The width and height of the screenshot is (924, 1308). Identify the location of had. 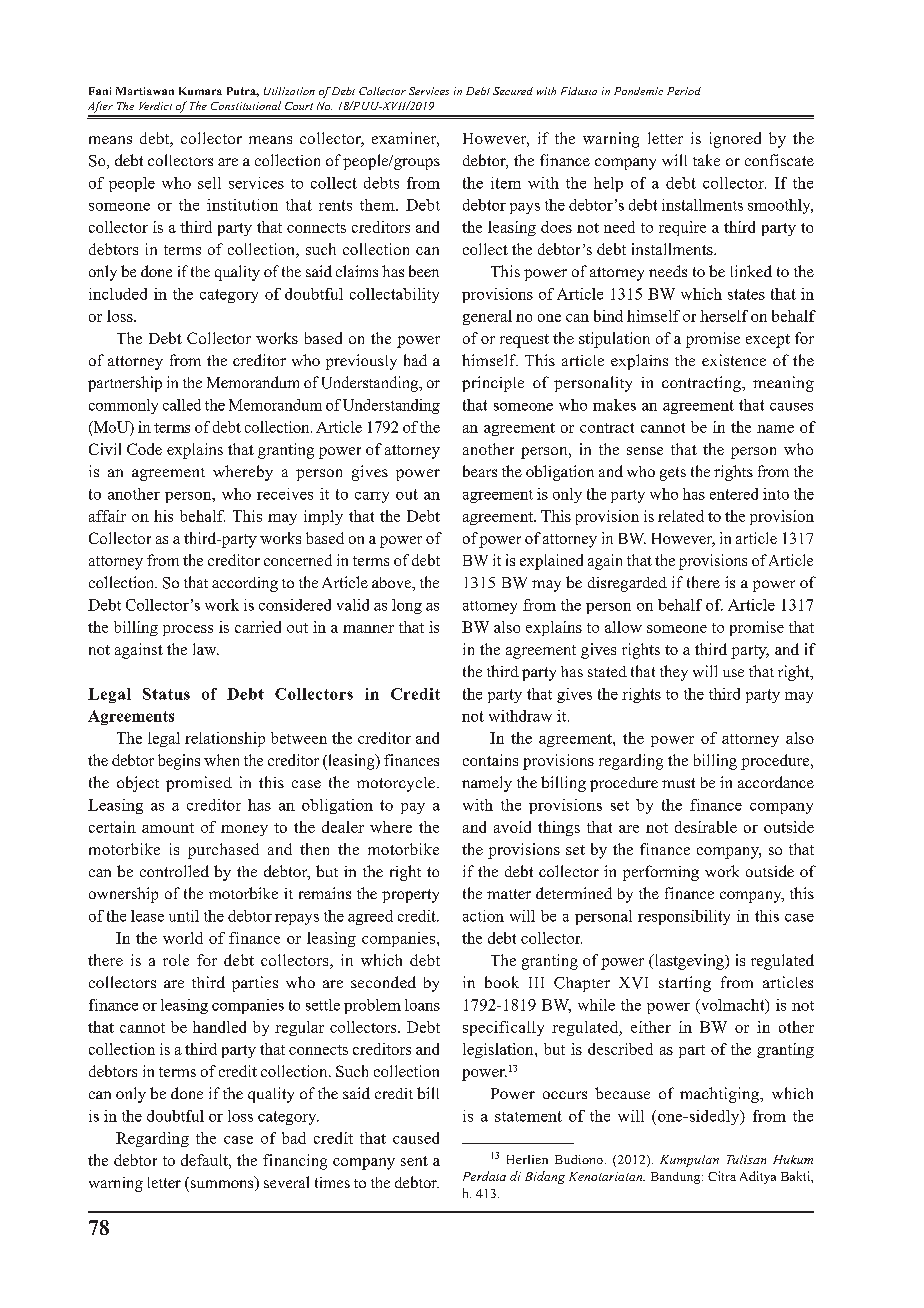
(415, 360).
